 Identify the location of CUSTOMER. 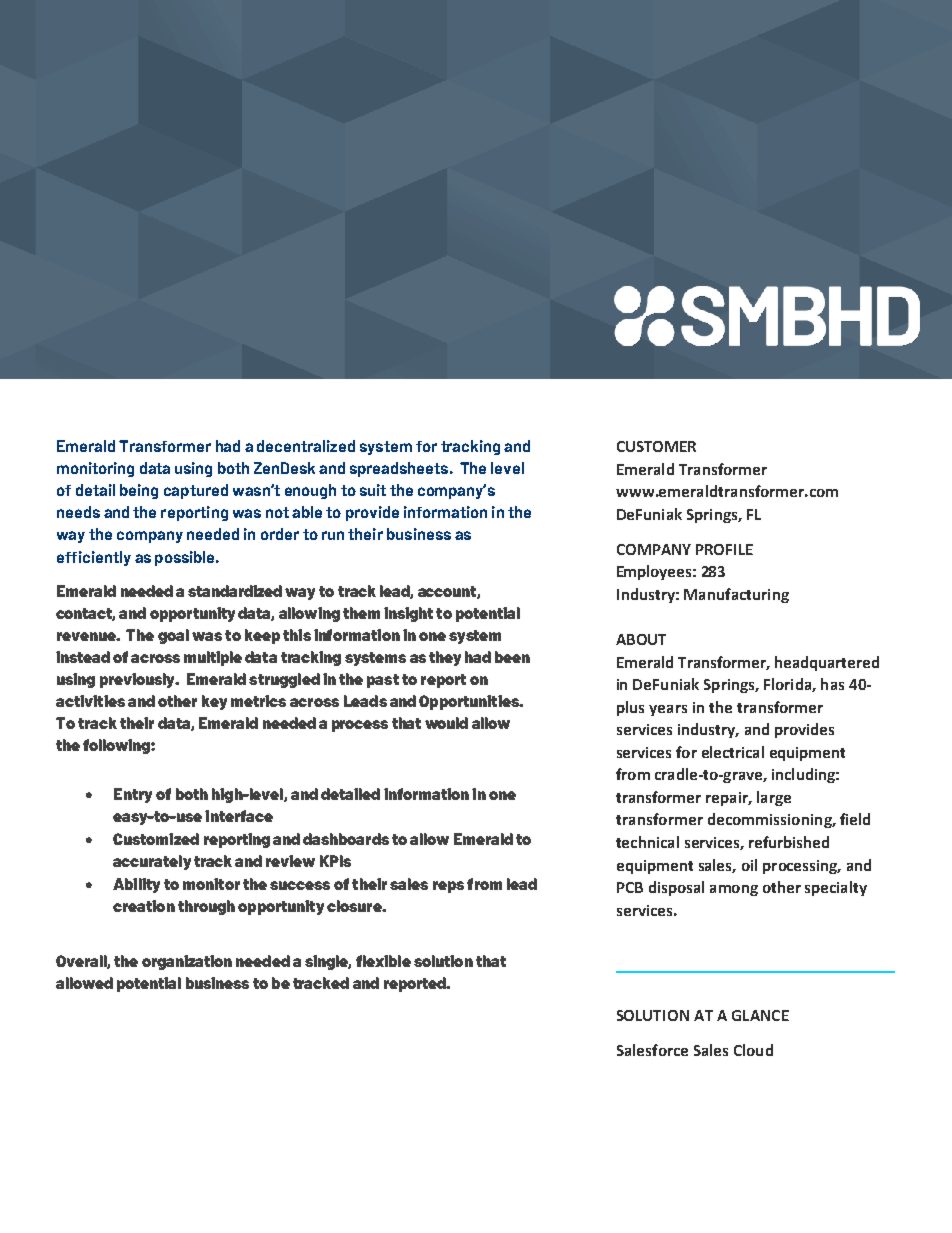
(656, 446).
